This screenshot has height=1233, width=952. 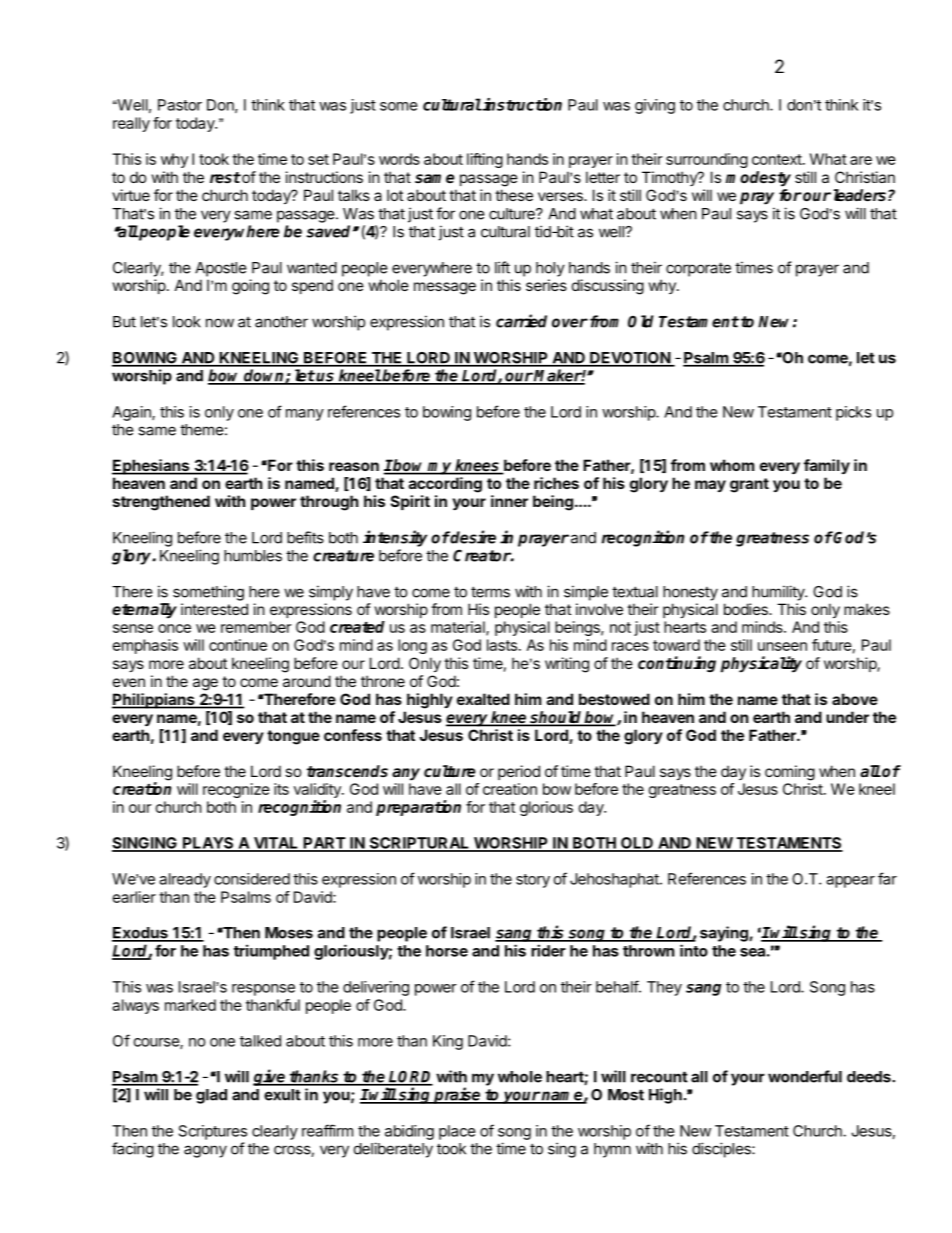 I want to click on context, so click(x=778, y=159).
